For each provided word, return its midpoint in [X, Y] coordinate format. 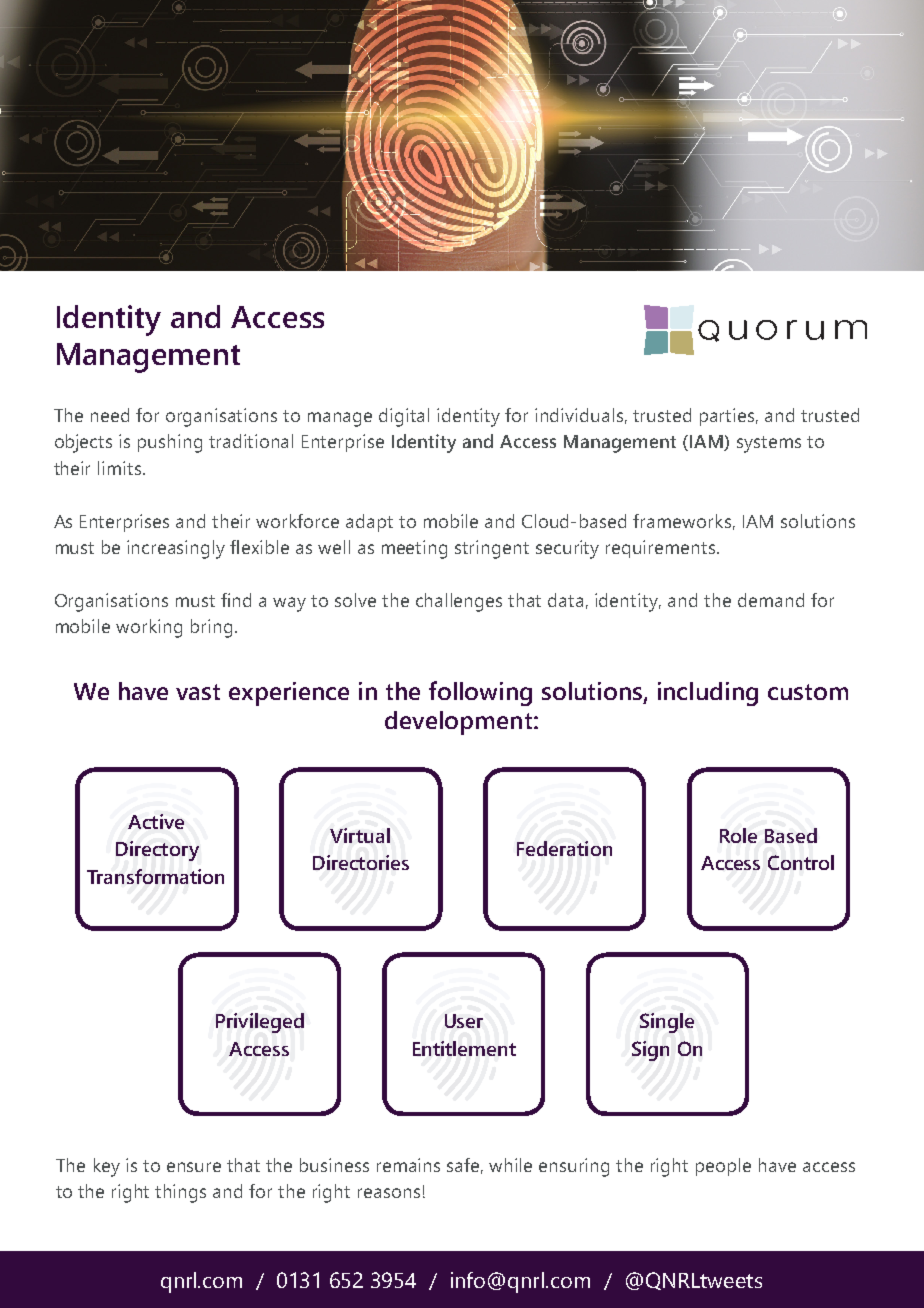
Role [738, 835]
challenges [459, 602]
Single [667, 1023]
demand [771, 600]
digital [404, 417]
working [149, 628]
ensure [194, 1167]
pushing [170, 443]
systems [769, 444]
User [464, 1021]
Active [156, 821]
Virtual [360, 835]
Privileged [260, 1023]
